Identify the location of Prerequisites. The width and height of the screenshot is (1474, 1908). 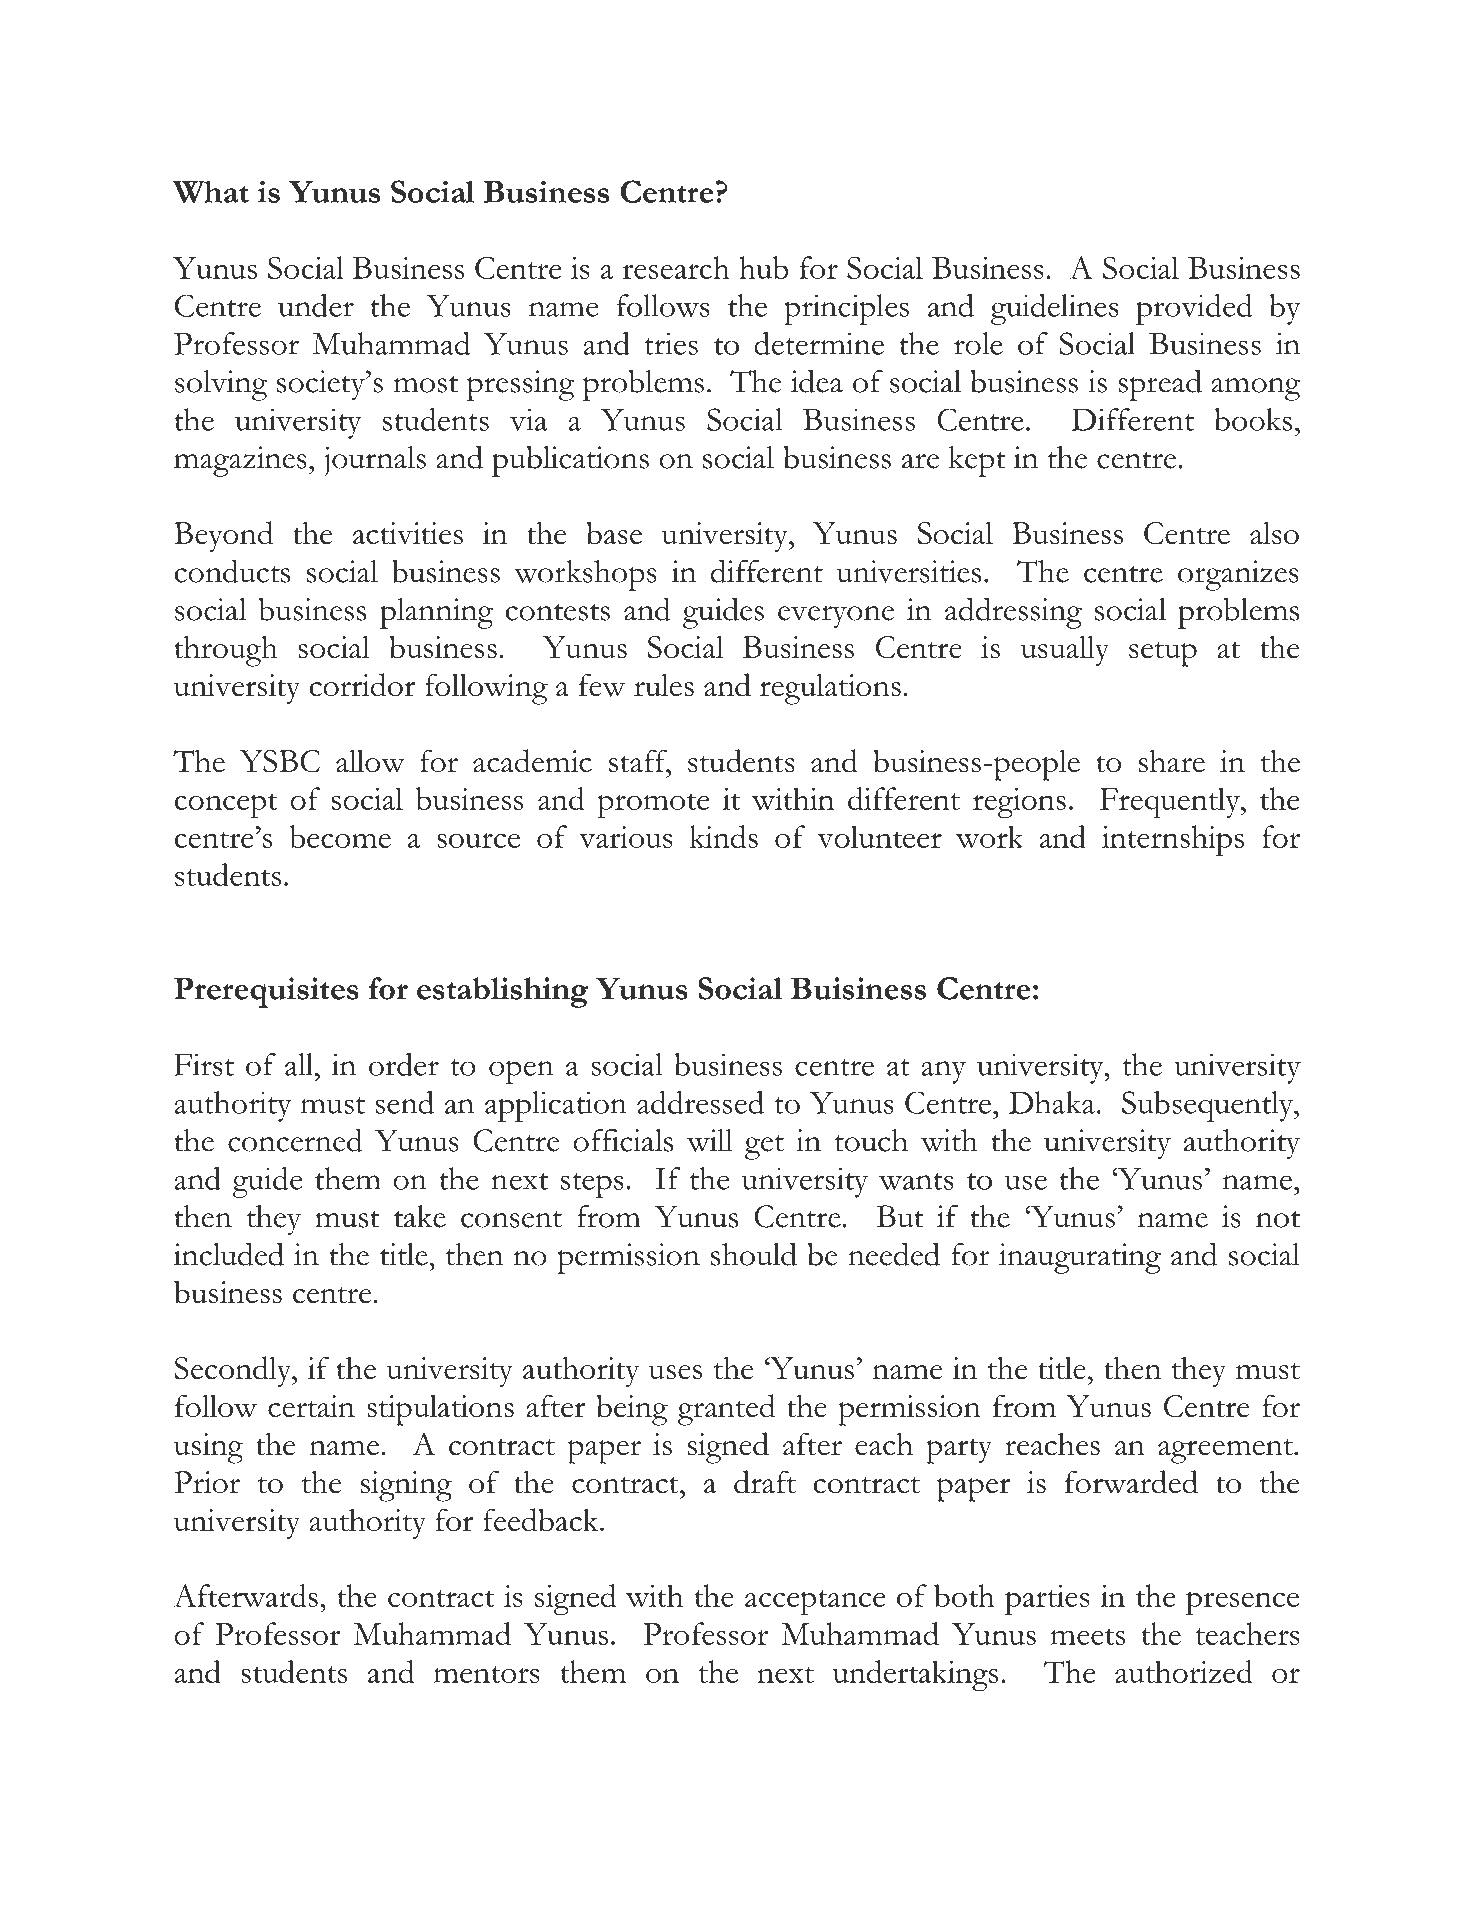
(266, 992).
